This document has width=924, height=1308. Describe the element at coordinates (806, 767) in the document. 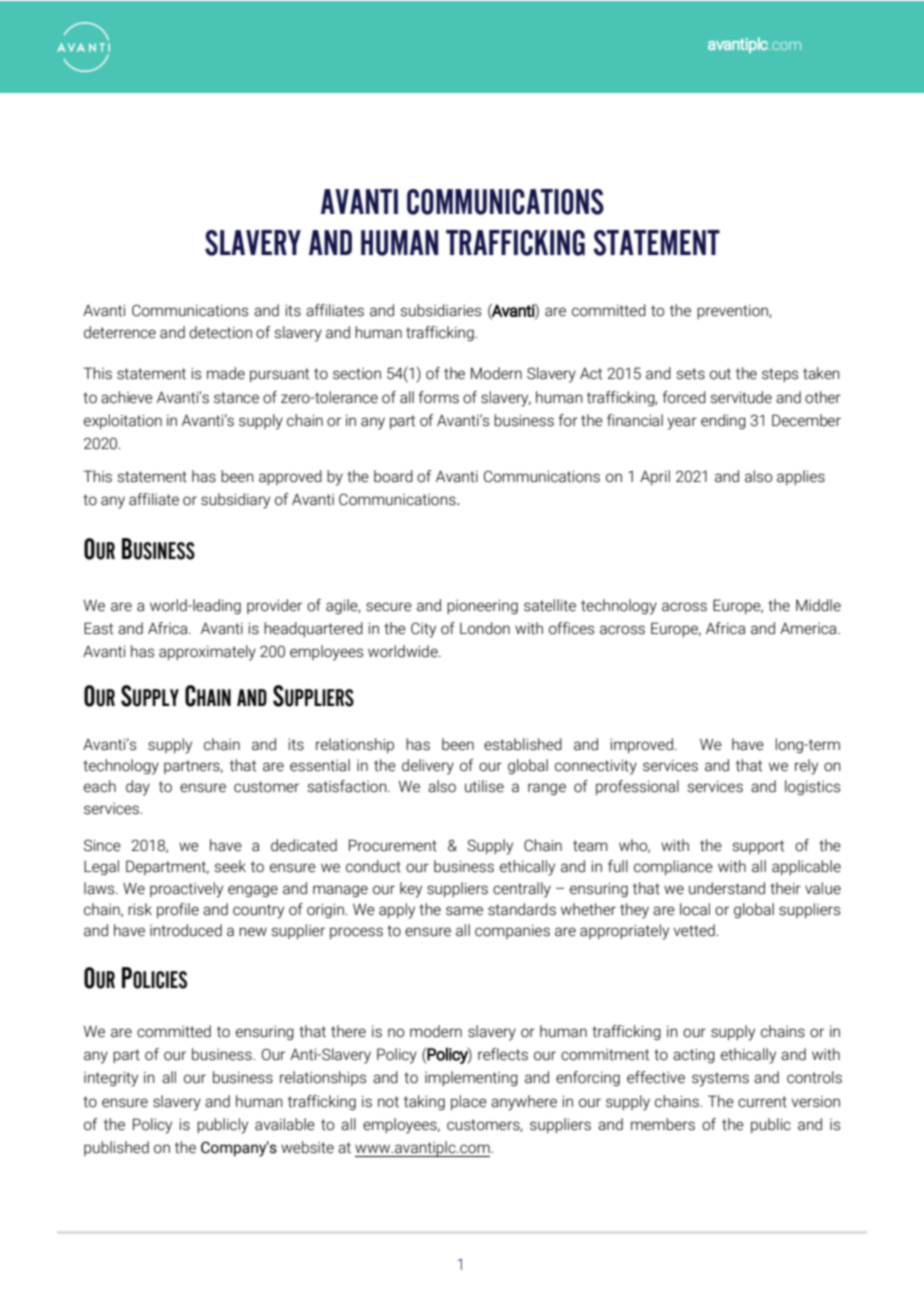

I see `rely` at that location.
